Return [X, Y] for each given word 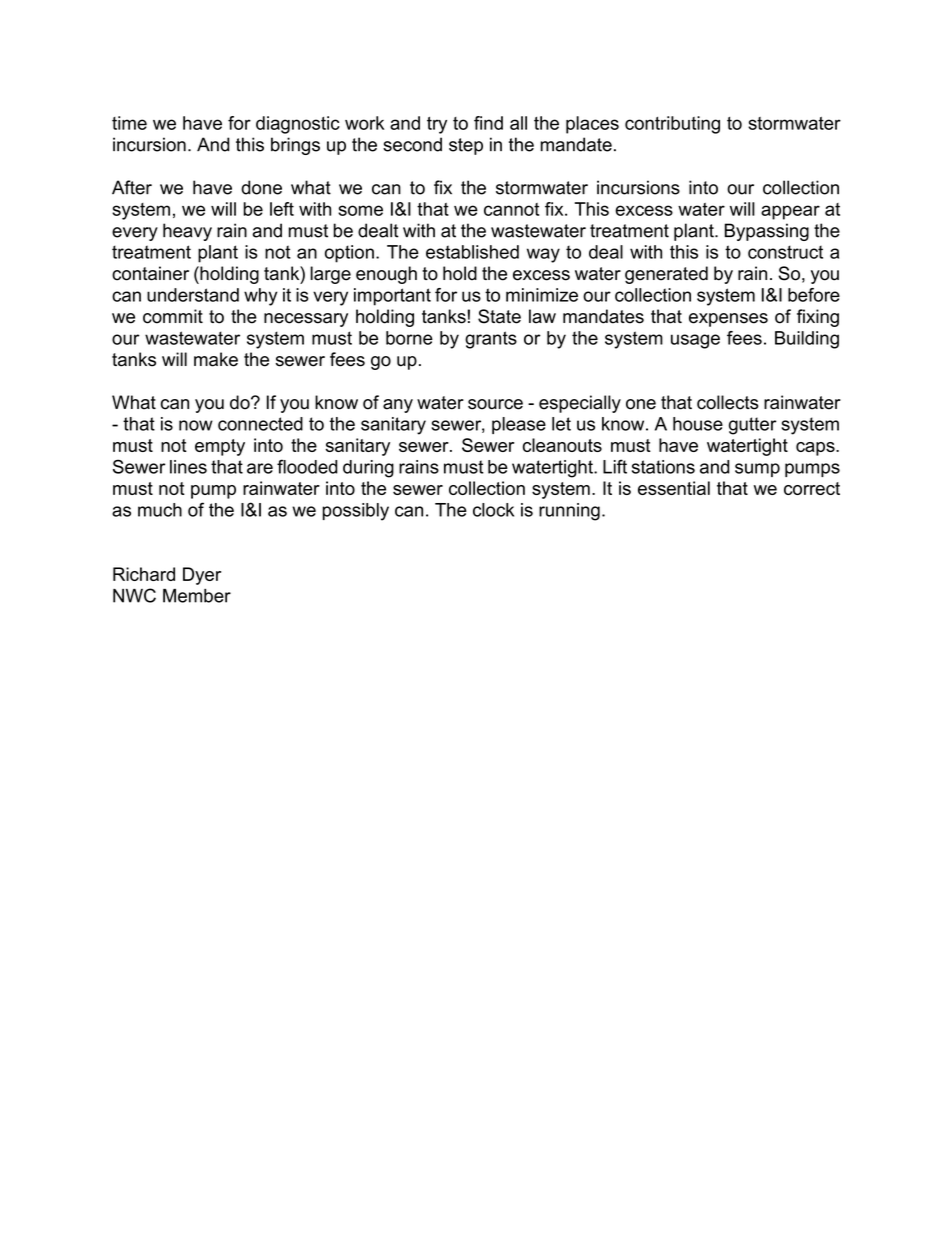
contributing [672, 125]
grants [491, 340]
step [466, 146]
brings [295, 146]
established [472, 252]
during [368, 469]
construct [785, 252]
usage [695, 341]
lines [188, 467]
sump [757, 470]
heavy [187, 232]
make [216, 359]
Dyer [202, 576]
